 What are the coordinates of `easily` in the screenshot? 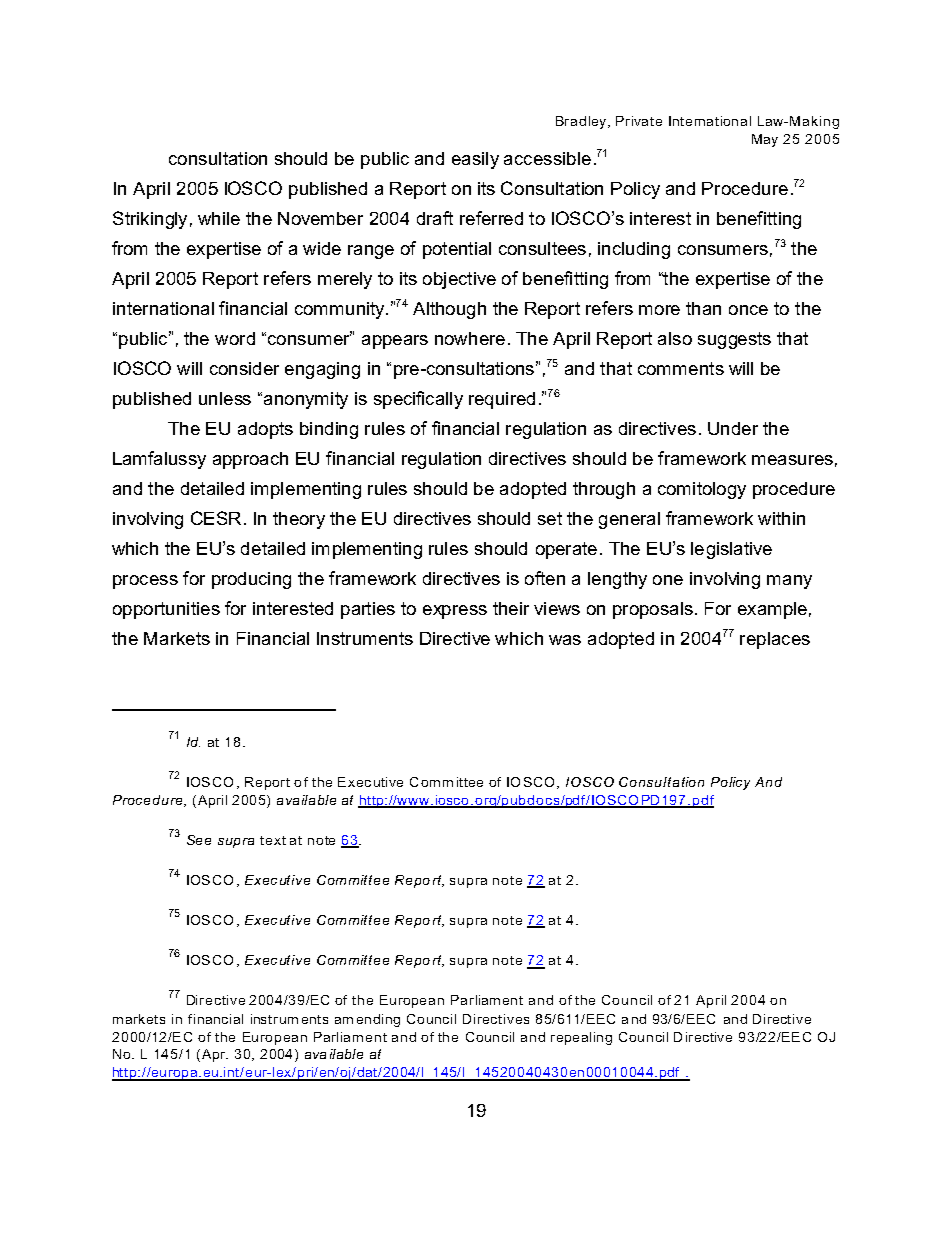 It's located at (475, 160).
